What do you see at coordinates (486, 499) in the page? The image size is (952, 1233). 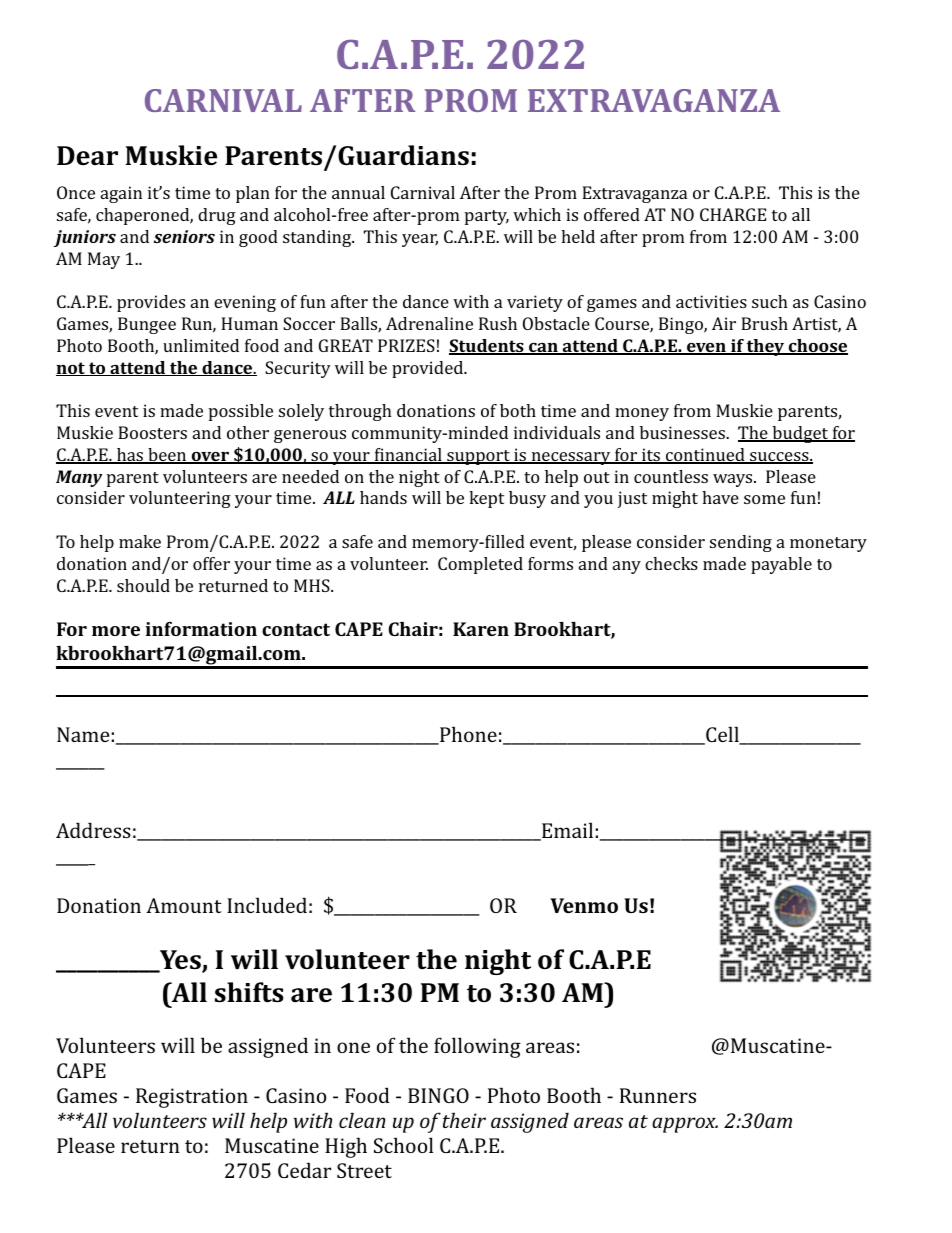 I see `kept` at bounding box center [486, 499].
